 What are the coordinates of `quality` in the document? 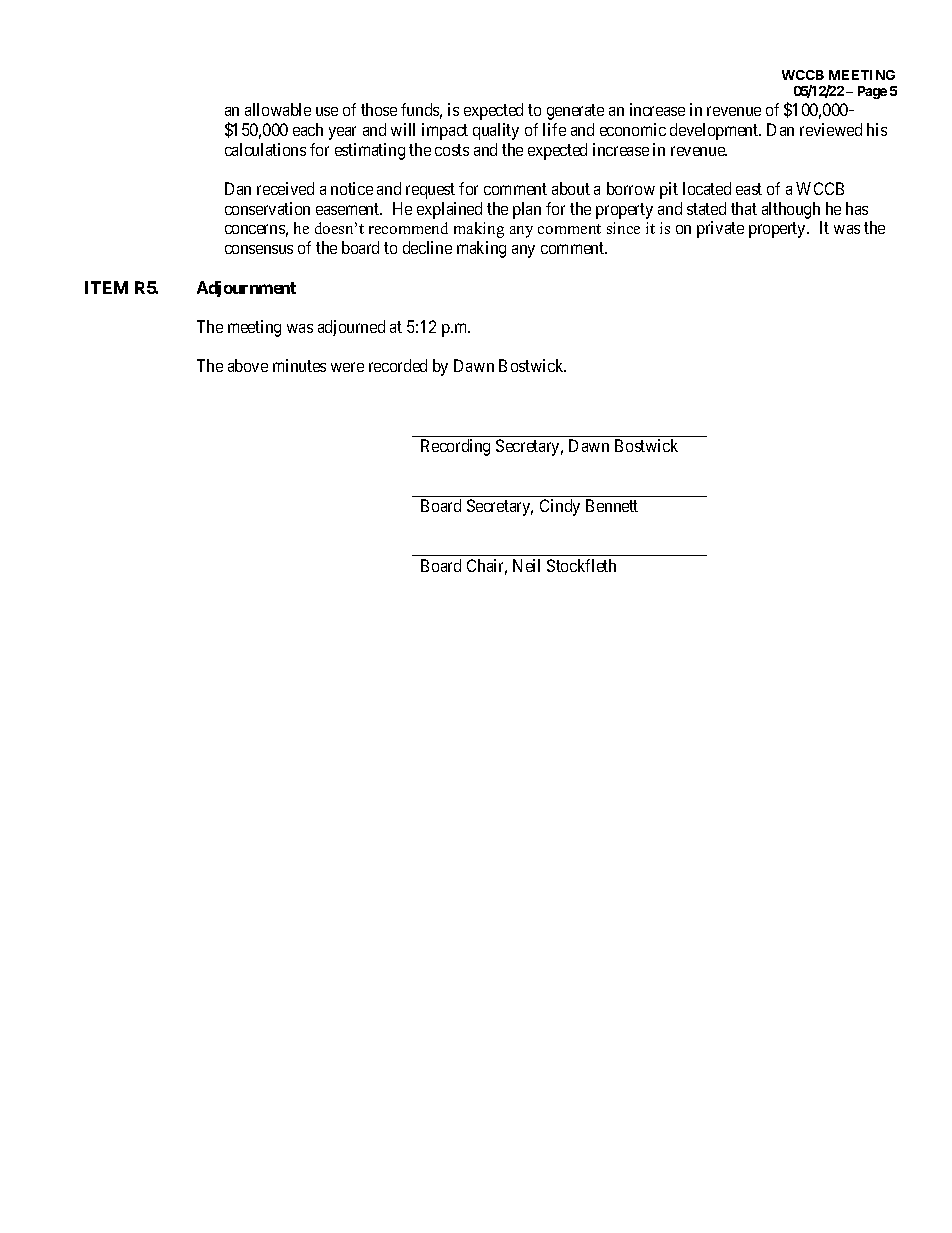 It's located at (496, 131).
